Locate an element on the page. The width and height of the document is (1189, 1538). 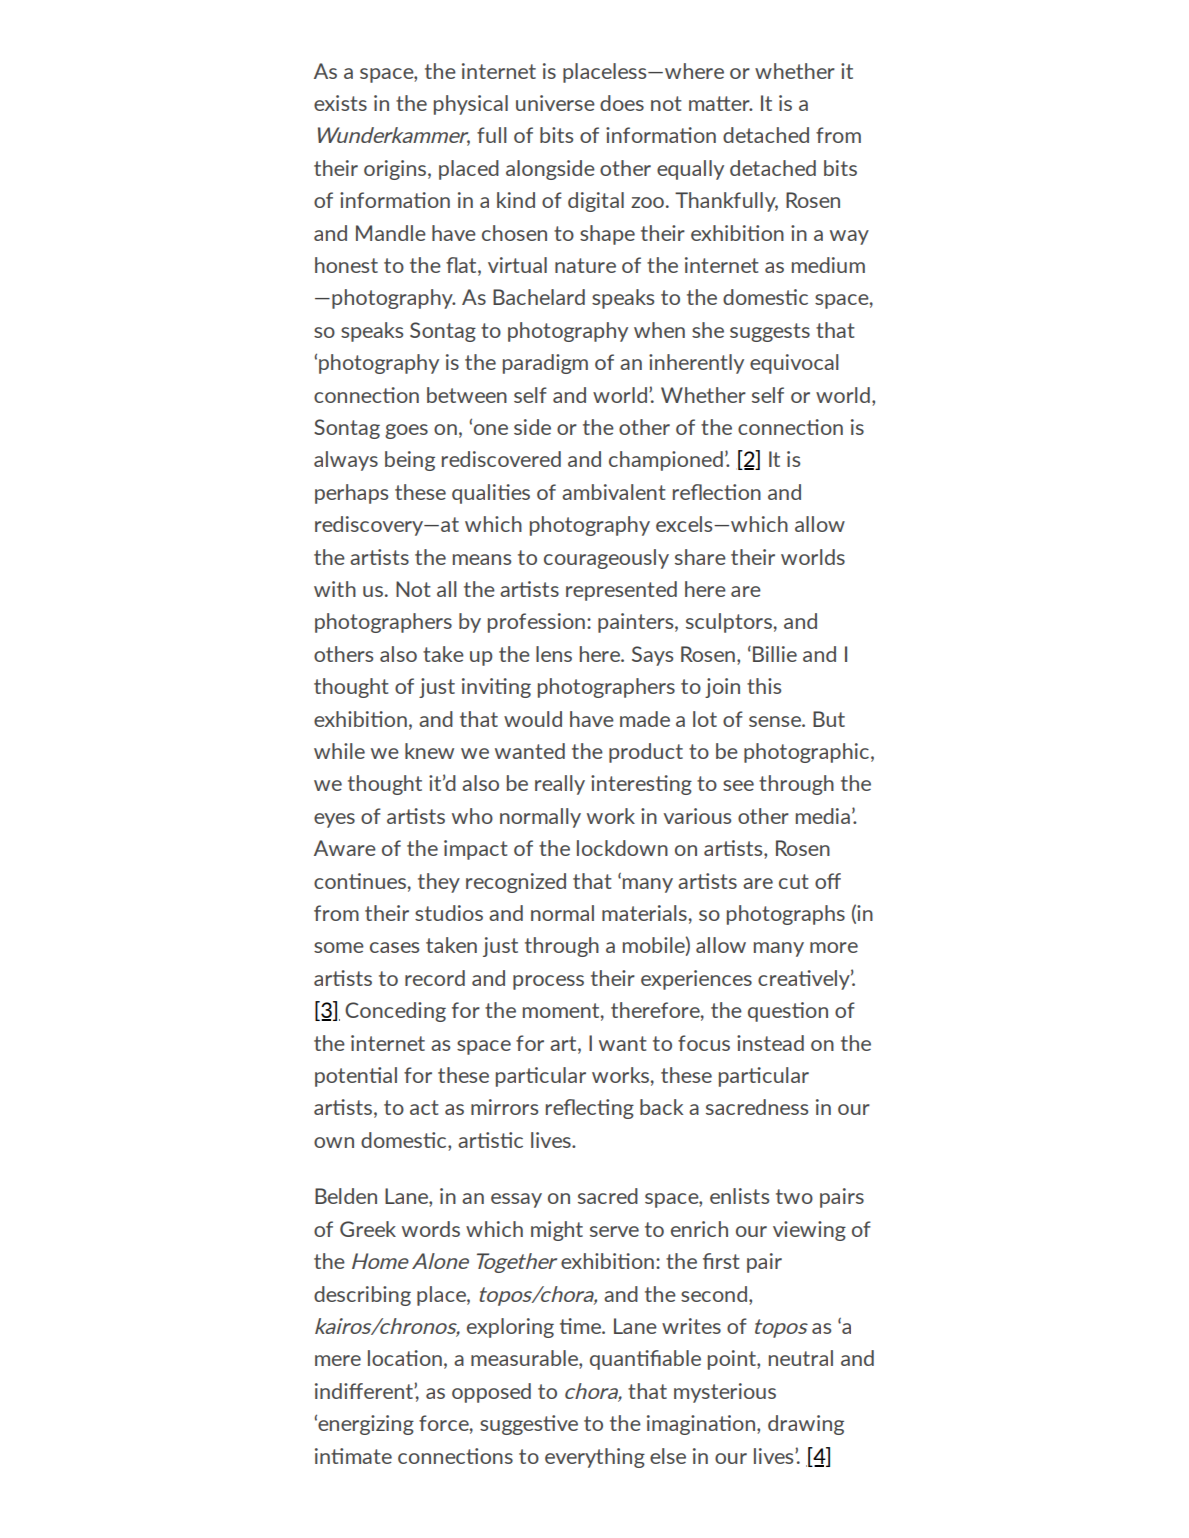
see is located at coordinates (738, 785).
